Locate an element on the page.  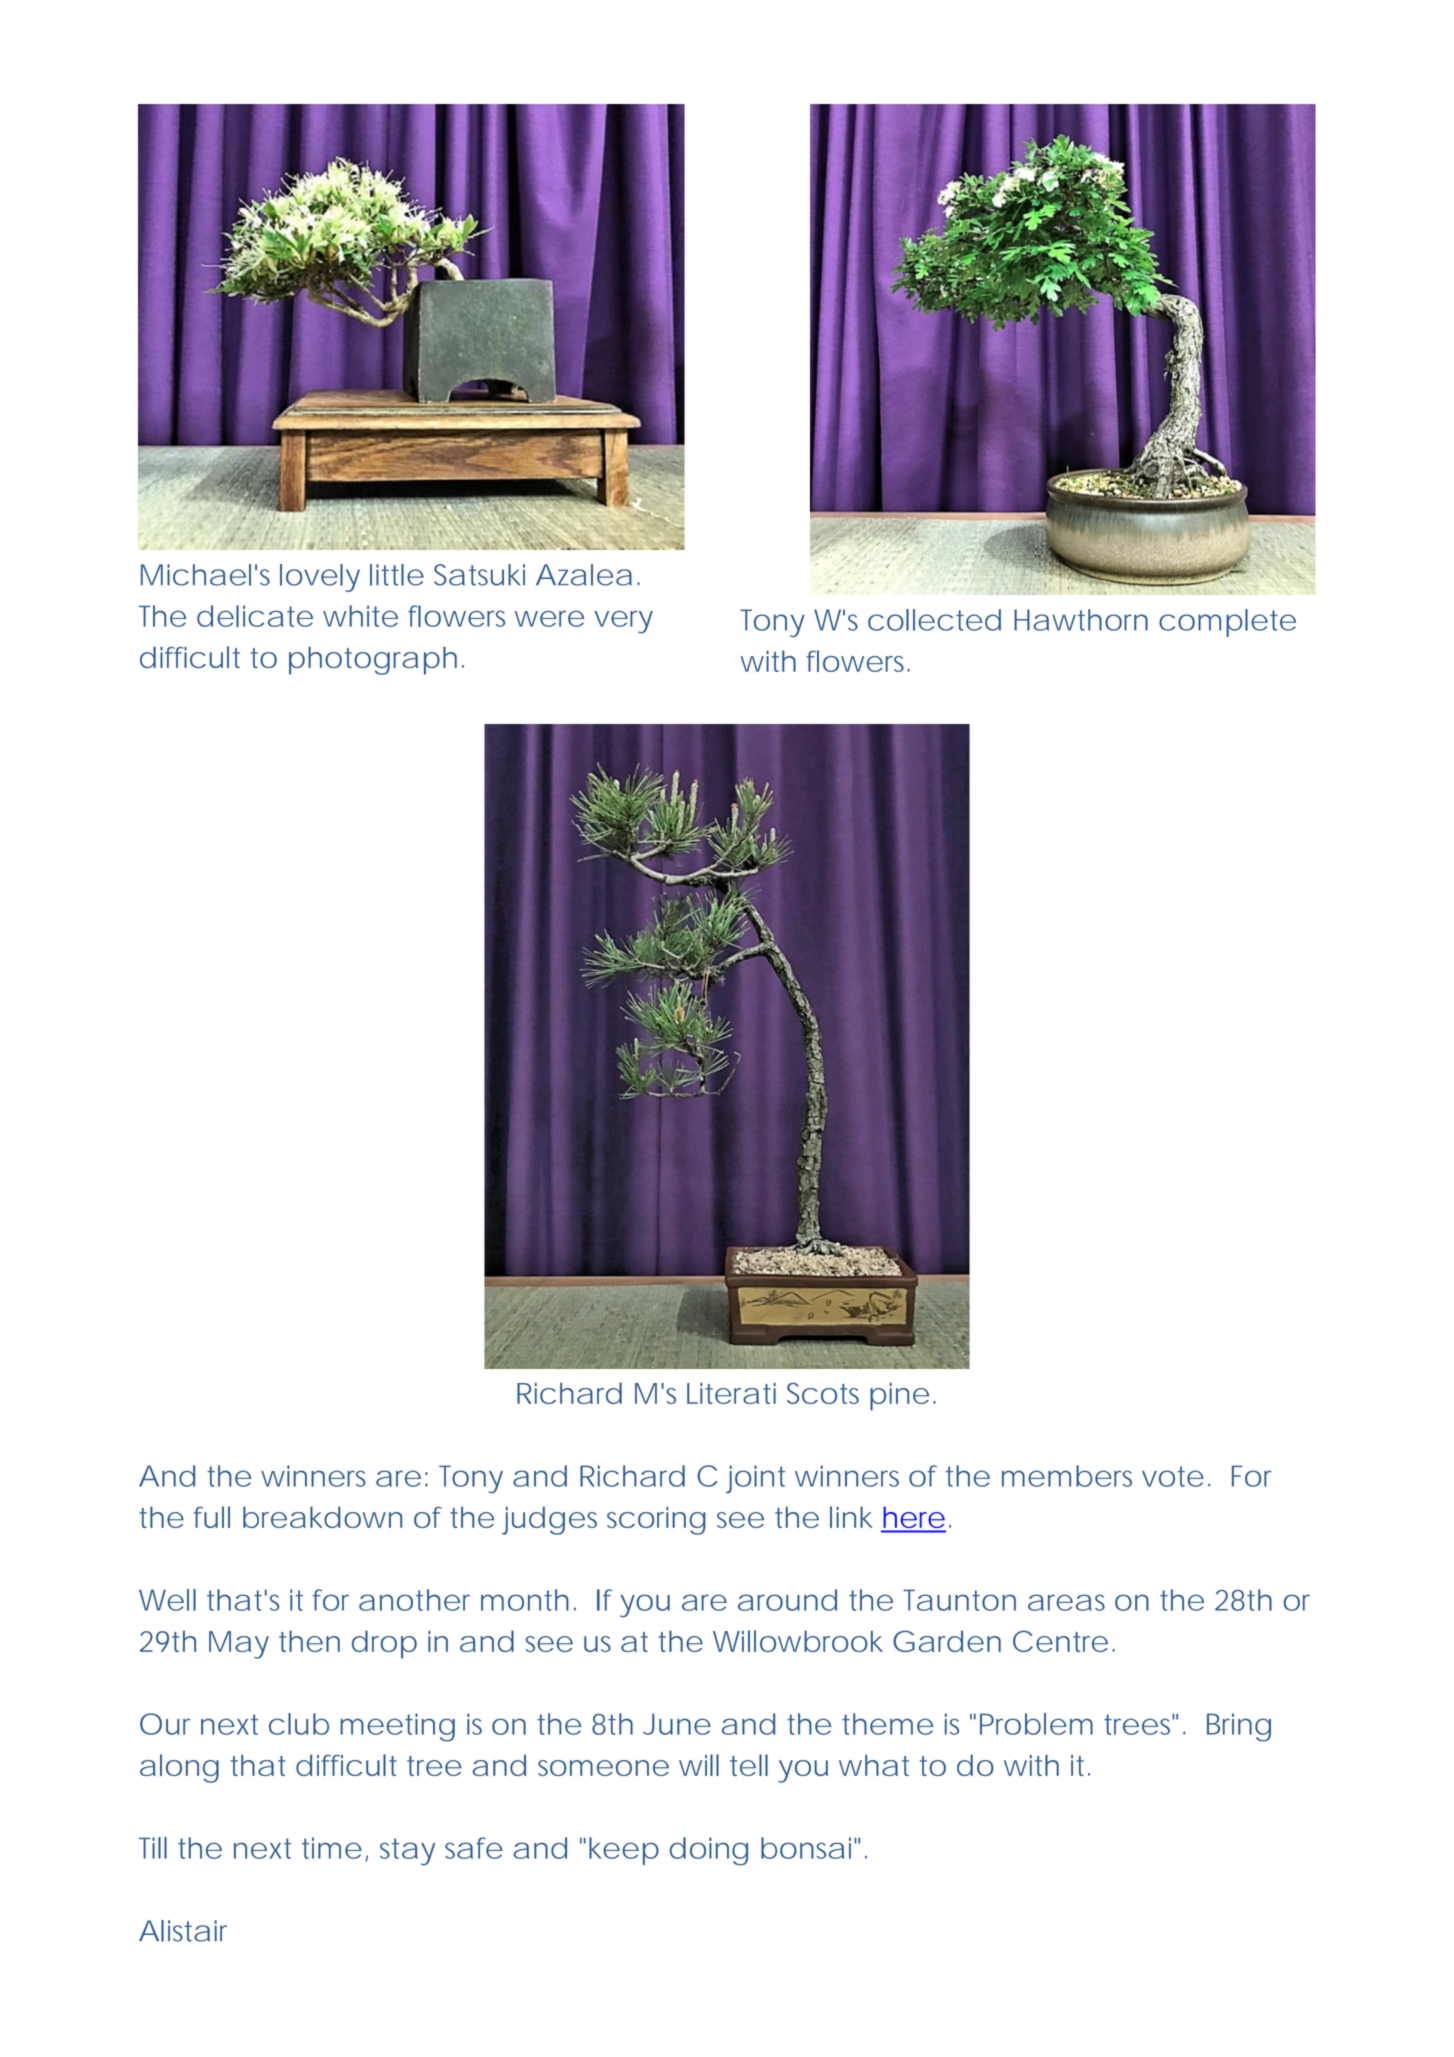
pine is located at coordinates (899, 1397).
